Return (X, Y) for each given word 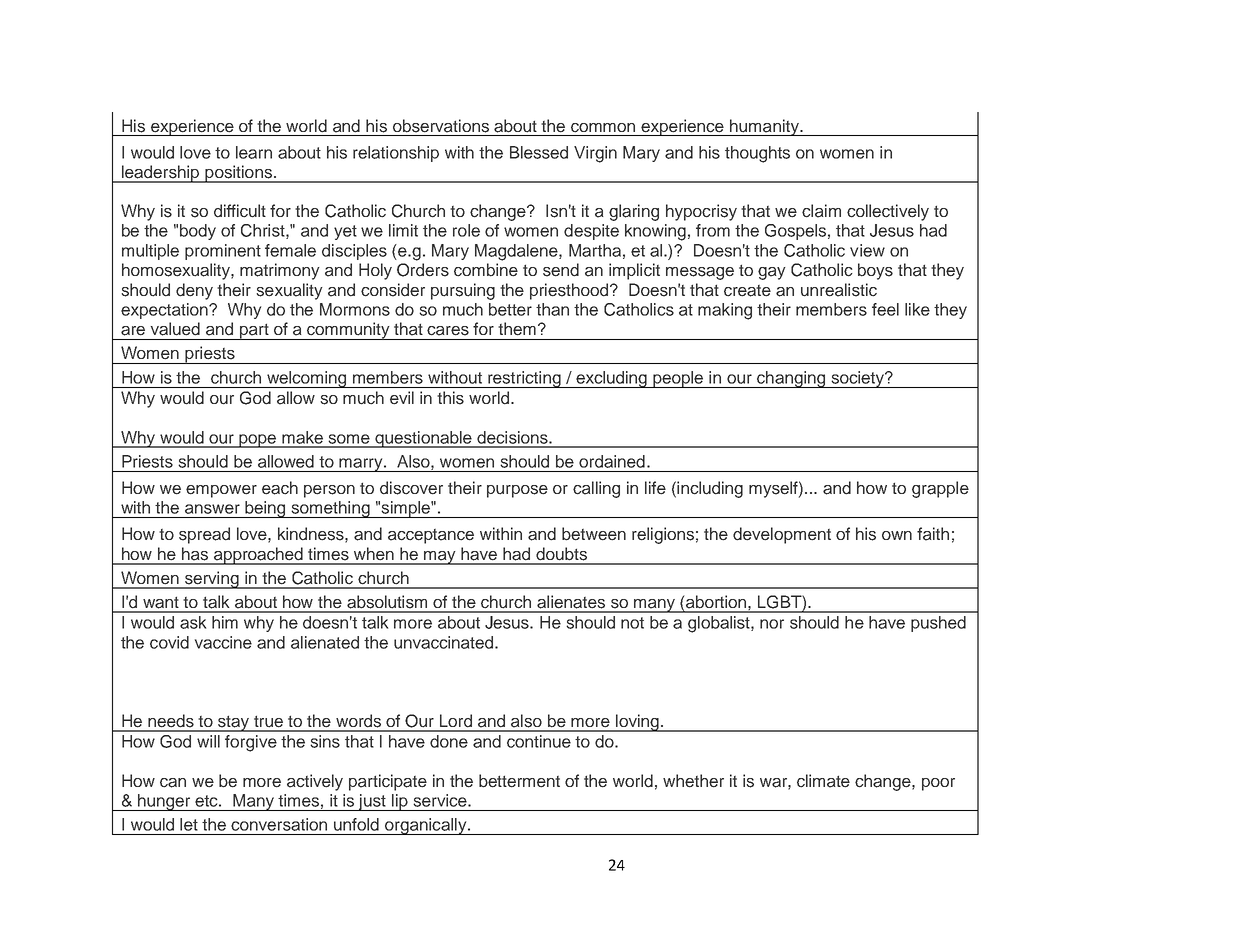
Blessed (539, 152)
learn (254, 152)
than (552, 309)
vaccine (223, 642)
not (632, 623)
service (441, 800)
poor (938, 784)
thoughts (757, 154)
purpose (517, 491)
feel (885, 309)
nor (772, 624)
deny (194, 291)
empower (221, 491)
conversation (279, 824)
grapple (940, 489)
